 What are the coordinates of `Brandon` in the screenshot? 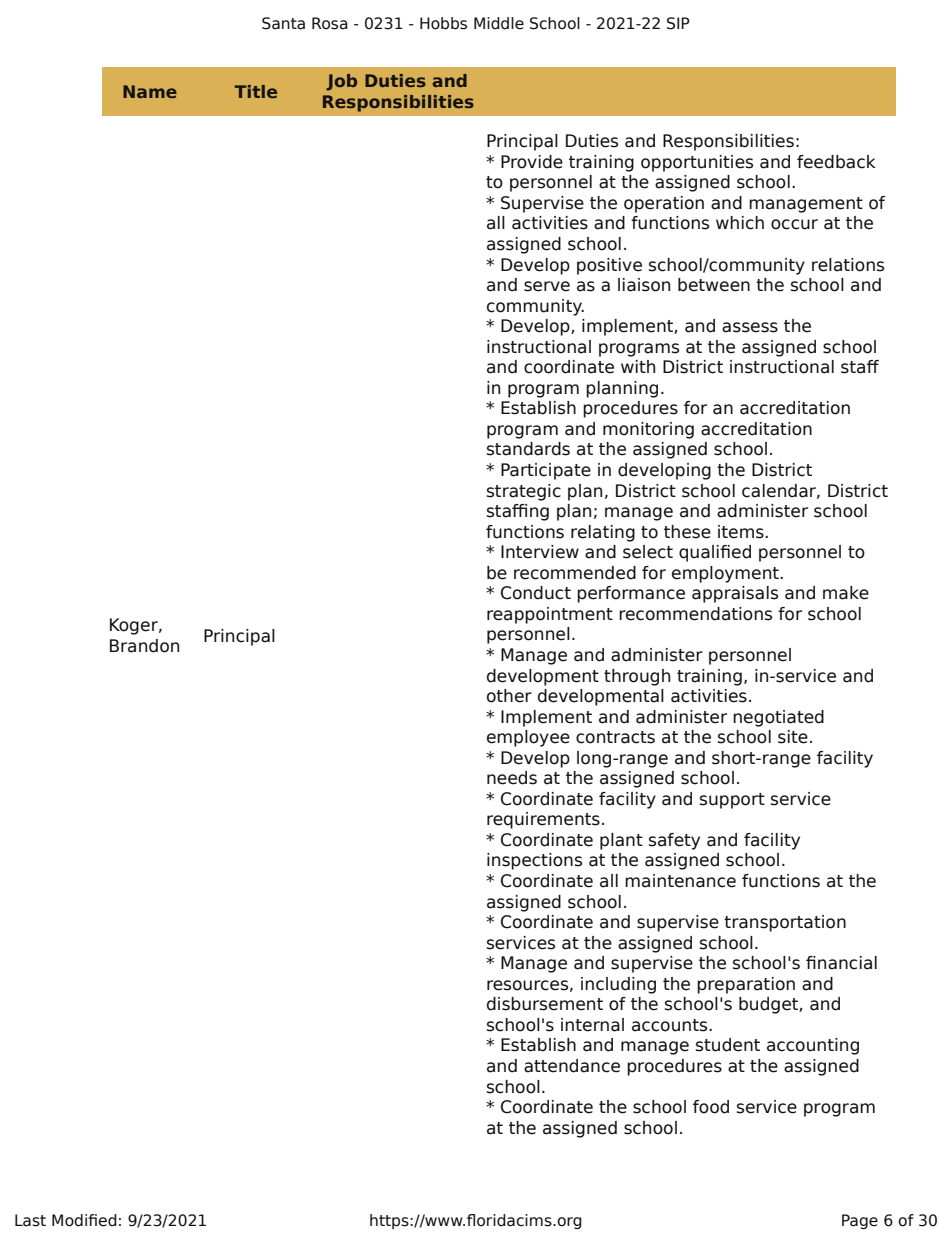 It's located at (144, 646).
